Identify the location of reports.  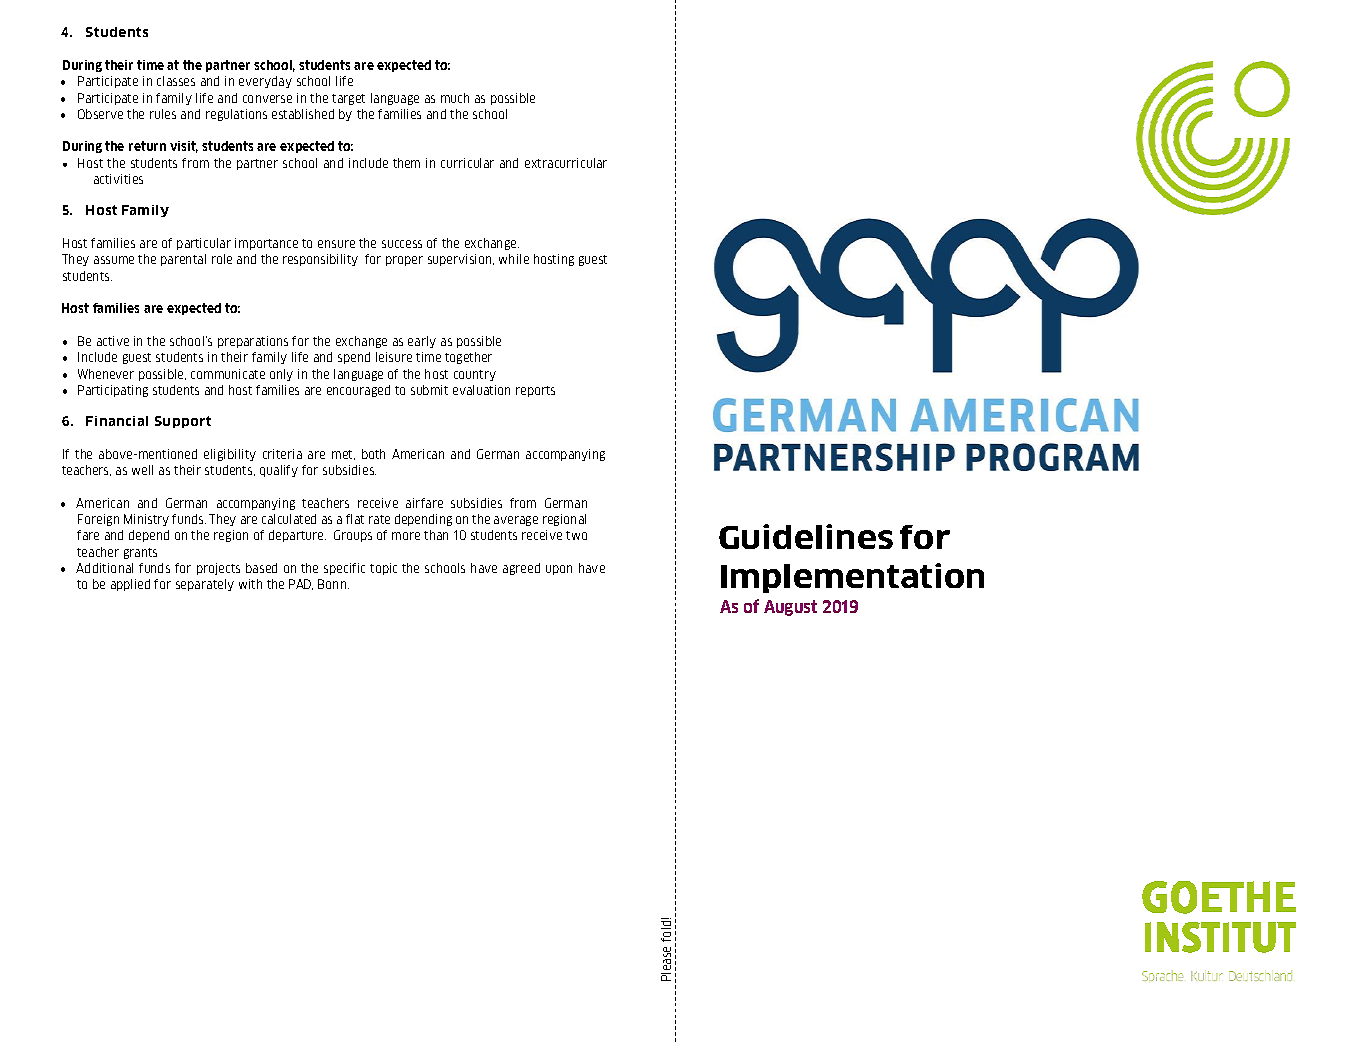
(535, 391).
